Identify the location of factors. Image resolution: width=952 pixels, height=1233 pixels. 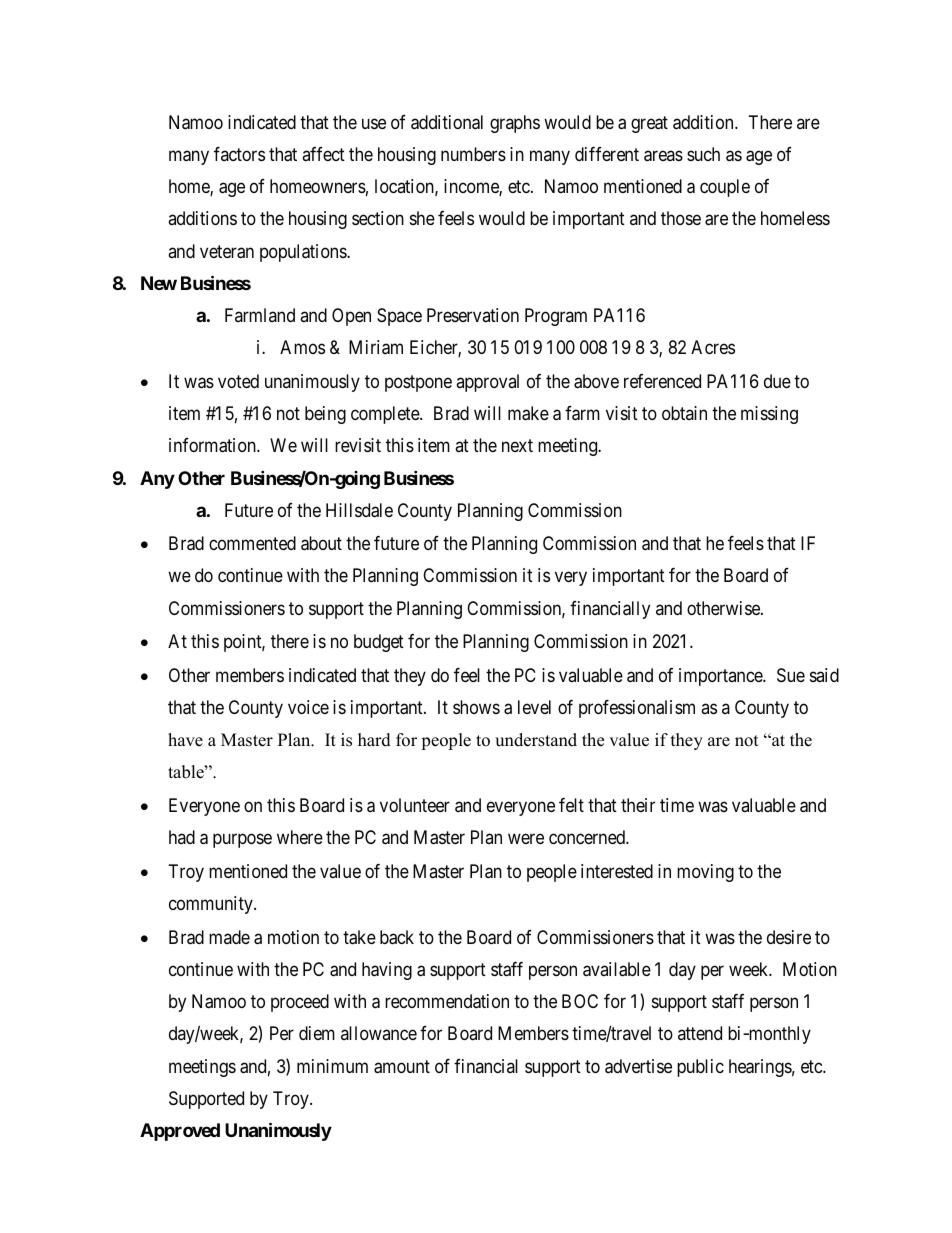
(239, 154).
